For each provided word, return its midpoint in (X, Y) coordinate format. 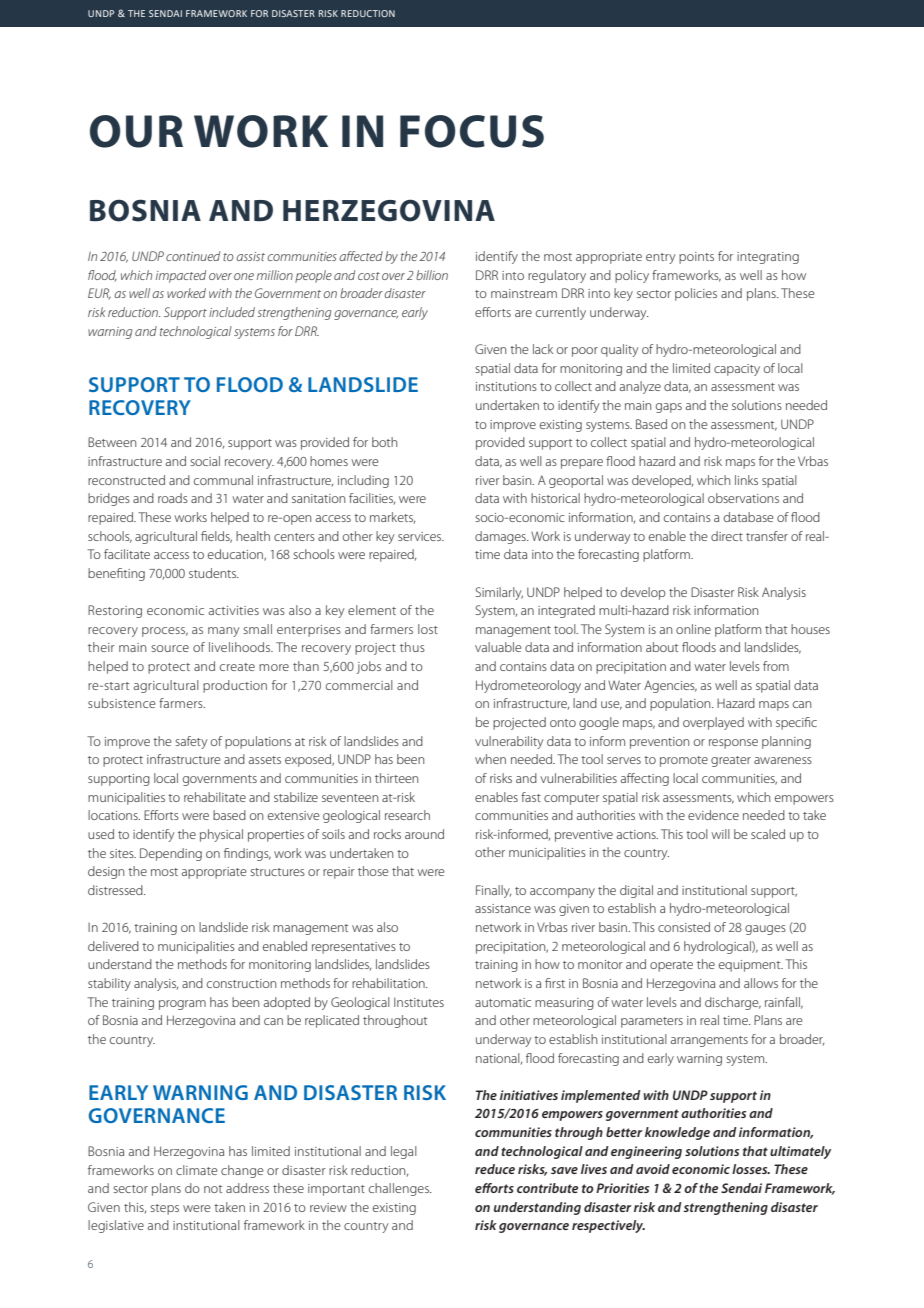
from (776, 666)
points (696, 258)
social (205, 461)
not (213, 1189)
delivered (113, 946)
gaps (669, 408)
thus (412, 647)
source (170, 648)
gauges (765, 930)
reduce (495, 1169)
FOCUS (472, 131)
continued (193, 256)
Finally (493, 891)
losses (751, 1169)
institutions (506, 386)
